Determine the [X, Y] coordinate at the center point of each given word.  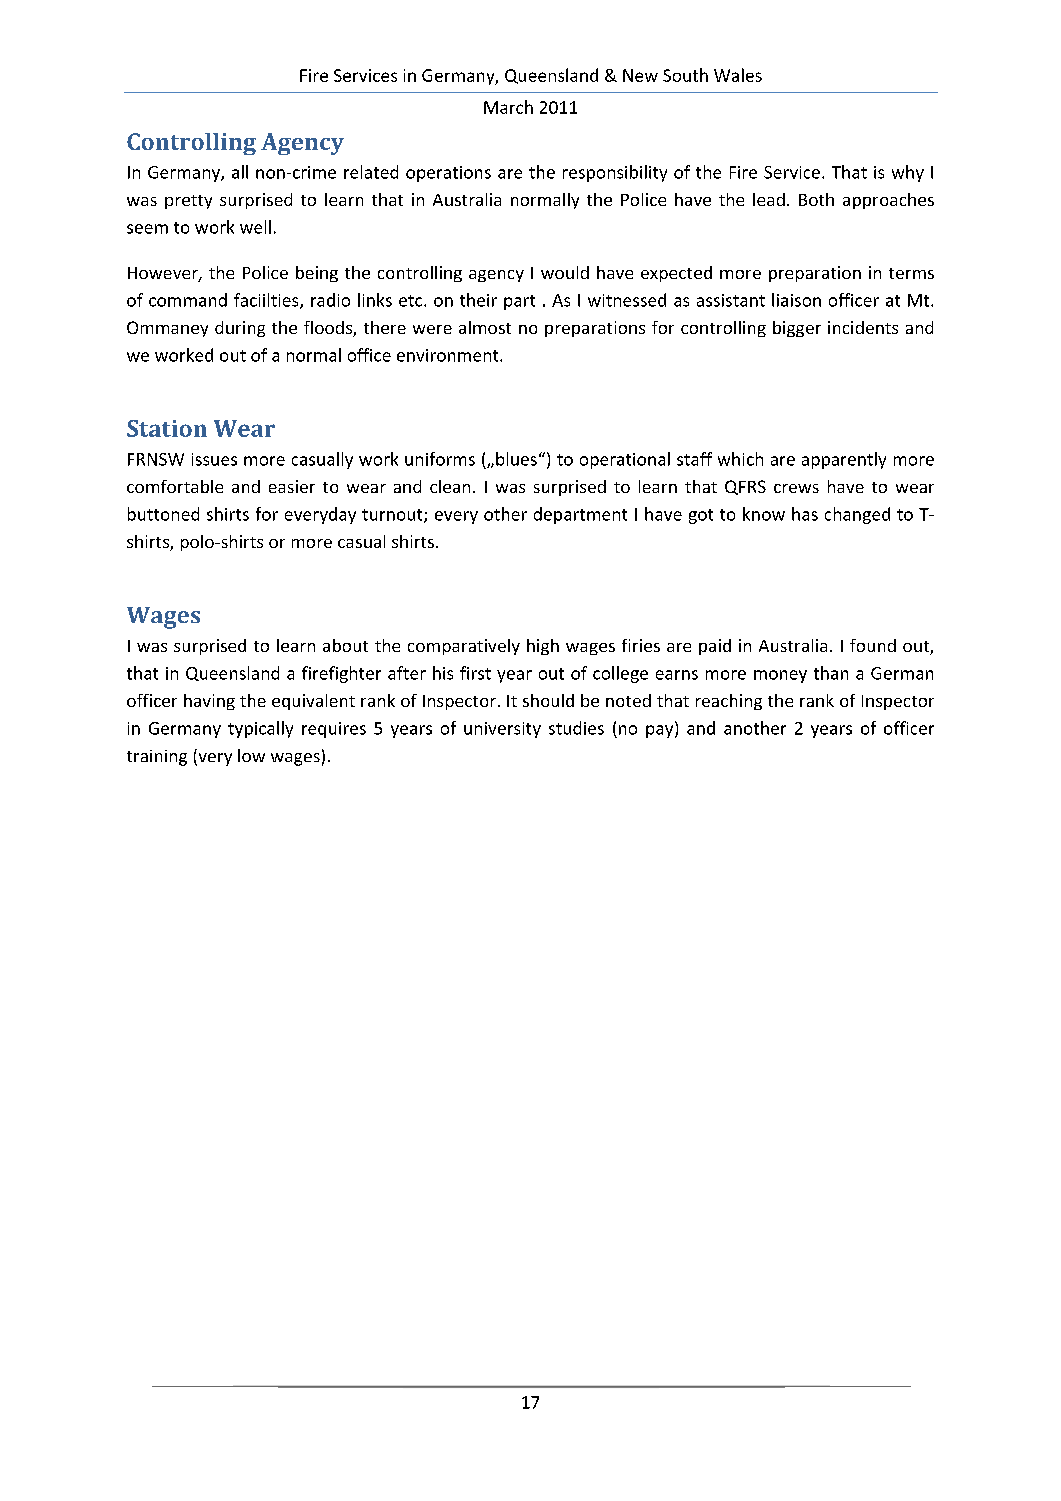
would [565, 272]
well [255, 227]
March [508, 107]
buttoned [163, 514]
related [371, 172]
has [805, 514]
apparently [844, 460]
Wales [738, 75]
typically [260, 729]
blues [516, 459]
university [502, 730]
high [543, 647]
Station [167, 428]
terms [911, 273]
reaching [729, 702]
